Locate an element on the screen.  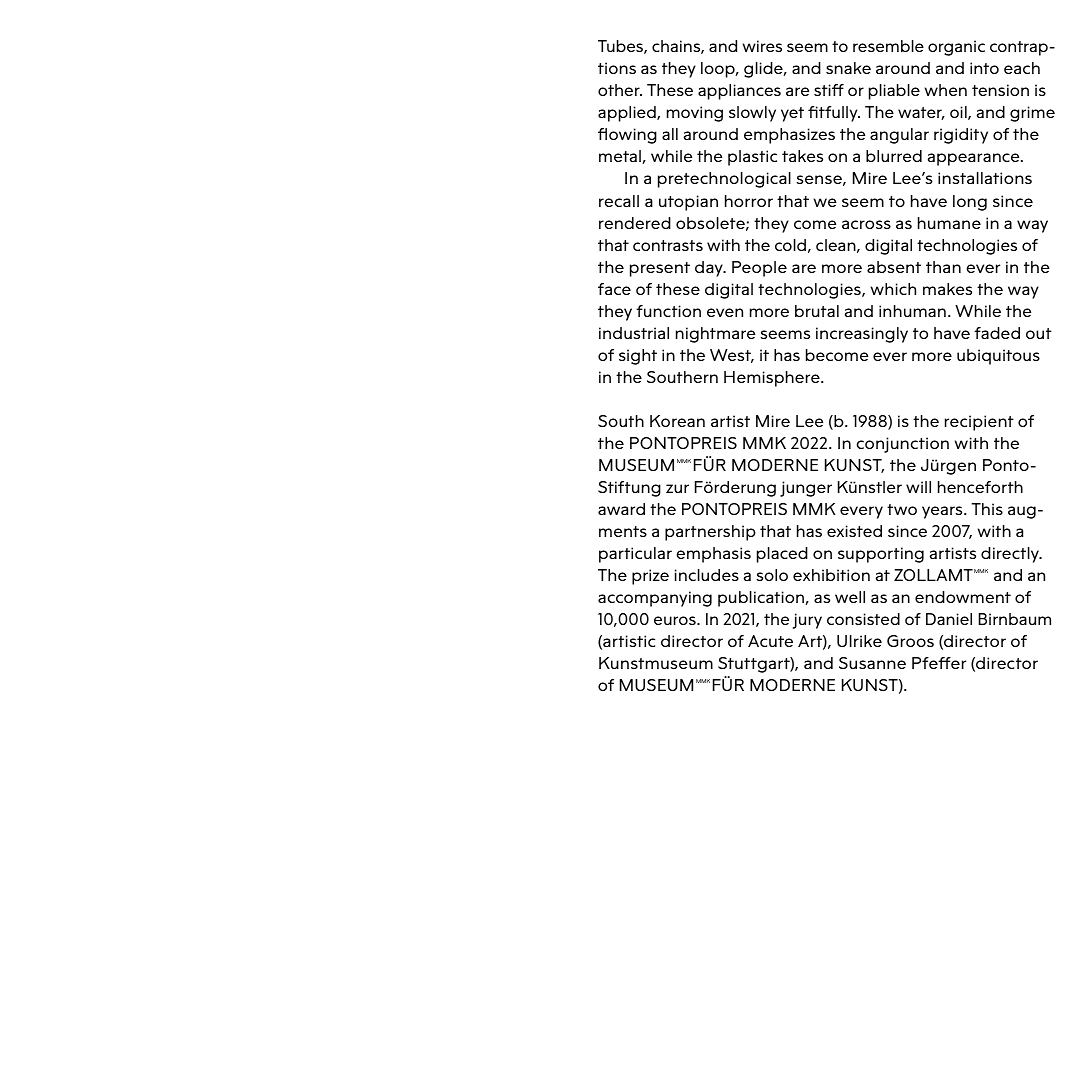
euros is located at coordinates (676, 620).
